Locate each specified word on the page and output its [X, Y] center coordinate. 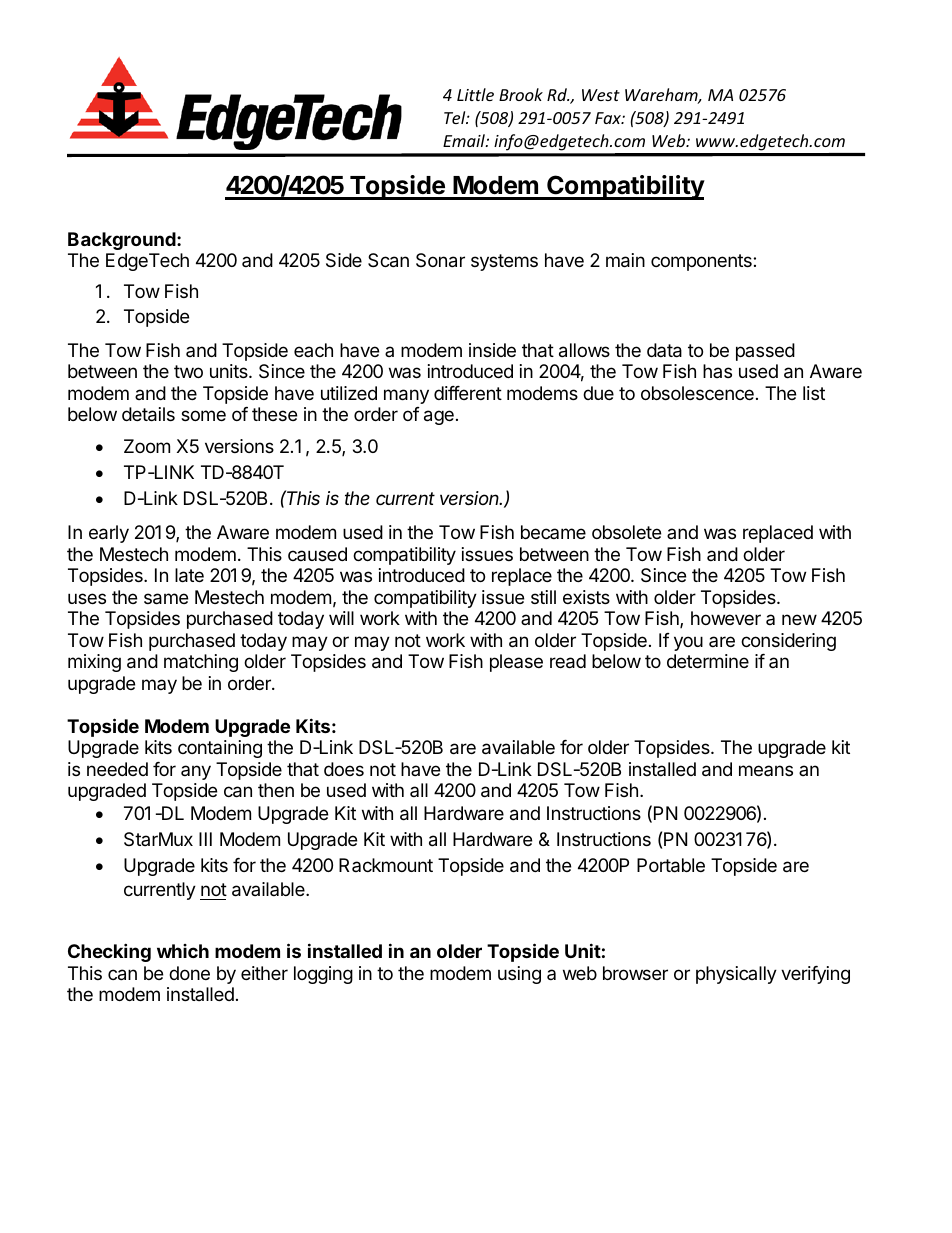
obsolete [626, 532]
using [519, 975]
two [188, 371]
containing [220, 749]
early [109, 534]
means [766, 770]
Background [123, 241]
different [468, 393]
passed [765, 352]
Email [465, 140]
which [183, 951]
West [601, 95]
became [553, 532]
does [344, 769]
